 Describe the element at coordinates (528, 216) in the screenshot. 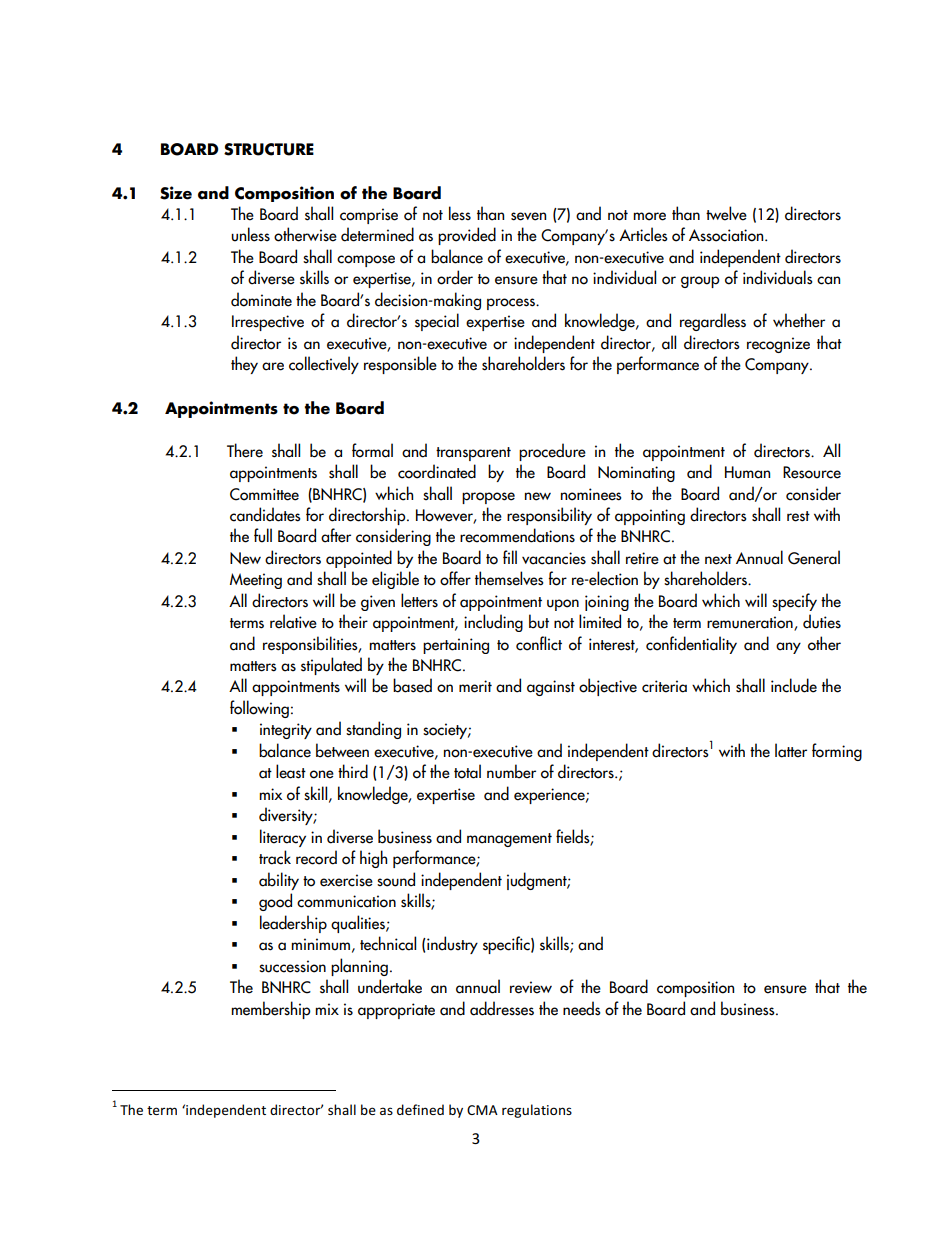

I see `seven` at that location.
